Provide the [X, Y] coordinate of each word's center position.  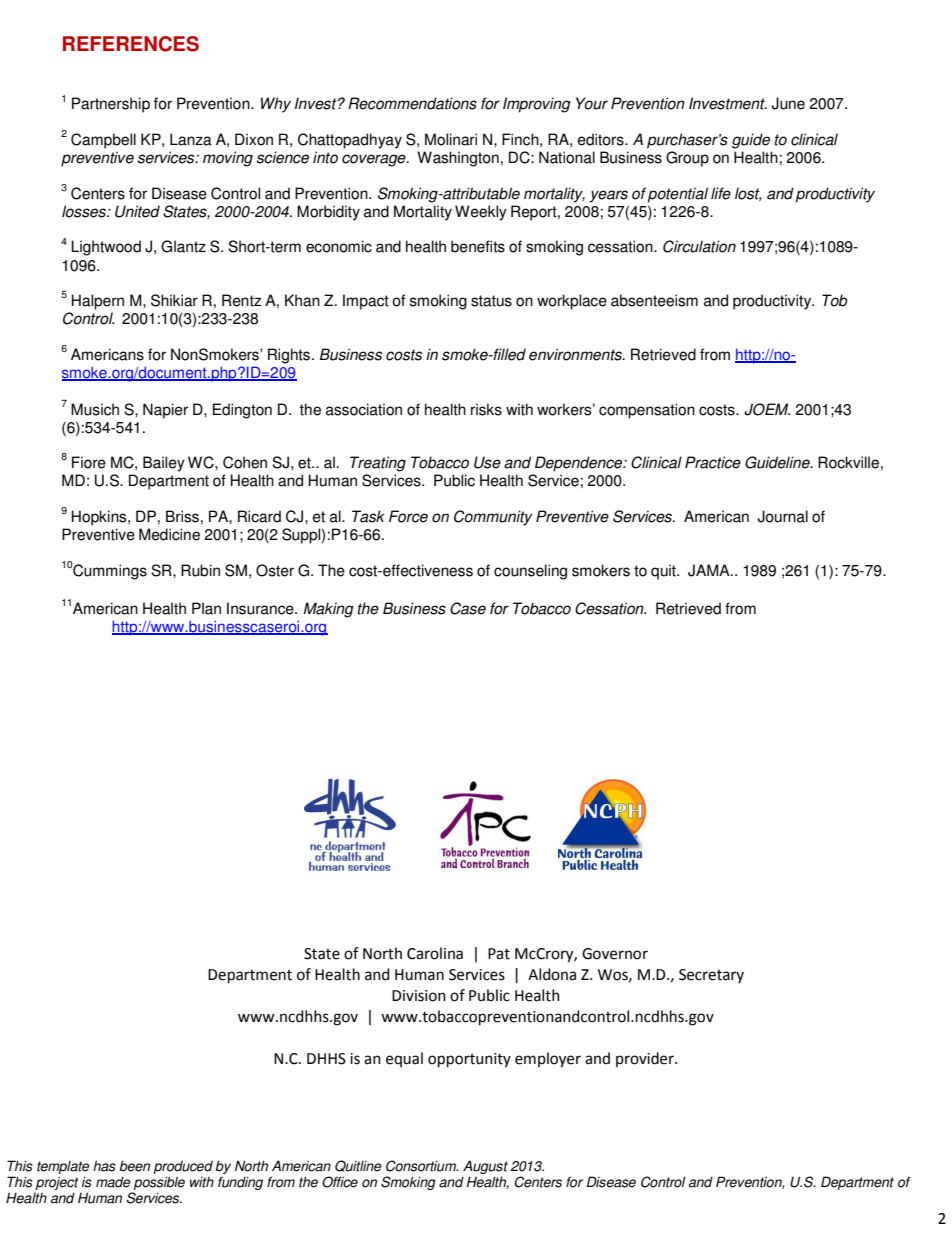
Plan [206, 608]
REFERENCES [131, 44]
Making [328, 610]
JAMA [710, 570]
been [134, 1166]
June [788, 103]
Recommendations [412, 103]
